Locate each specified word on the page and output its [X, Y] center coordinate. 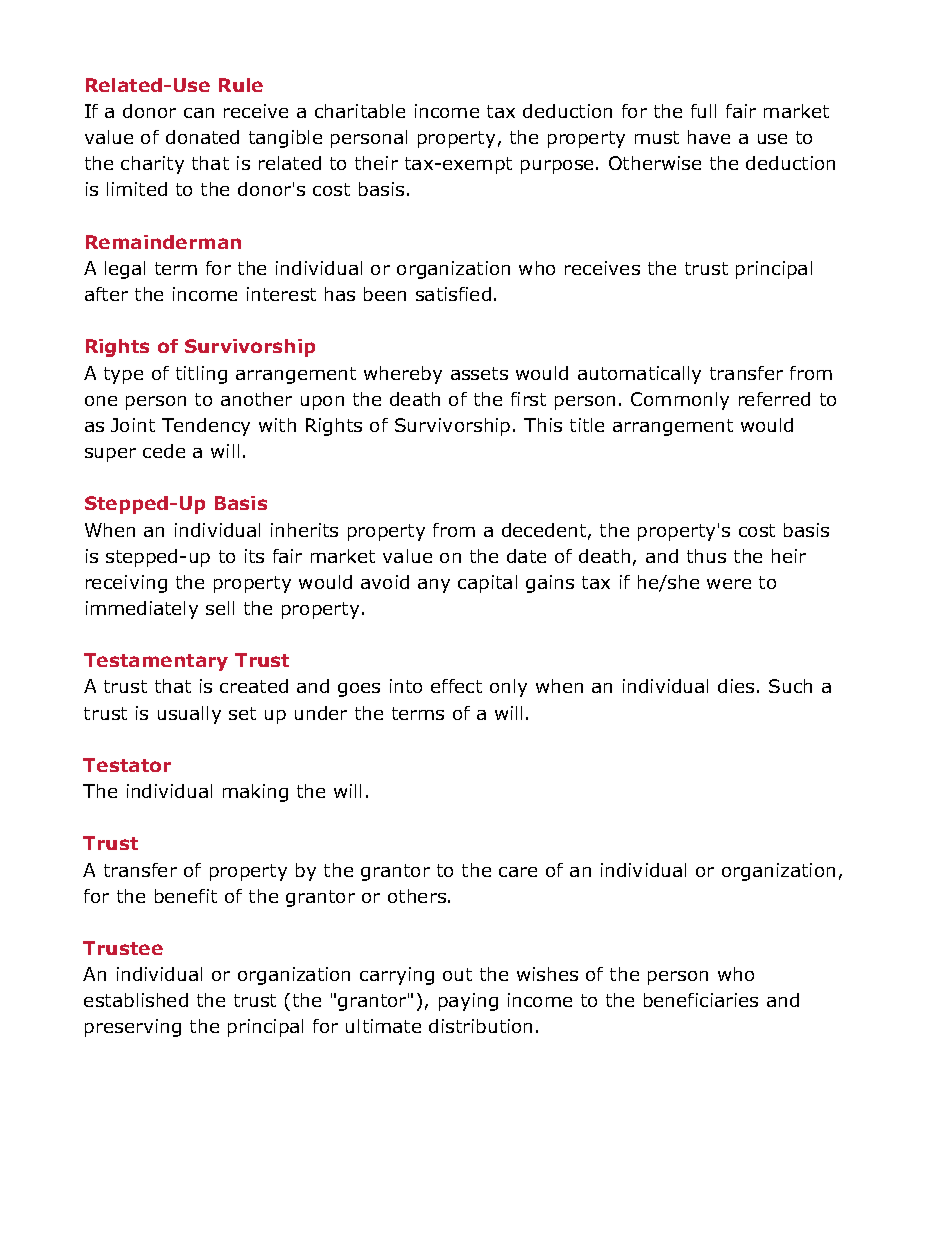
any [434, 586]
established [136, 1000]
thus [706, 556]
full [703, 111]
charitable [360, 111]
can [199, 113]
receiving [126, 584]
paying [468, 1002]
